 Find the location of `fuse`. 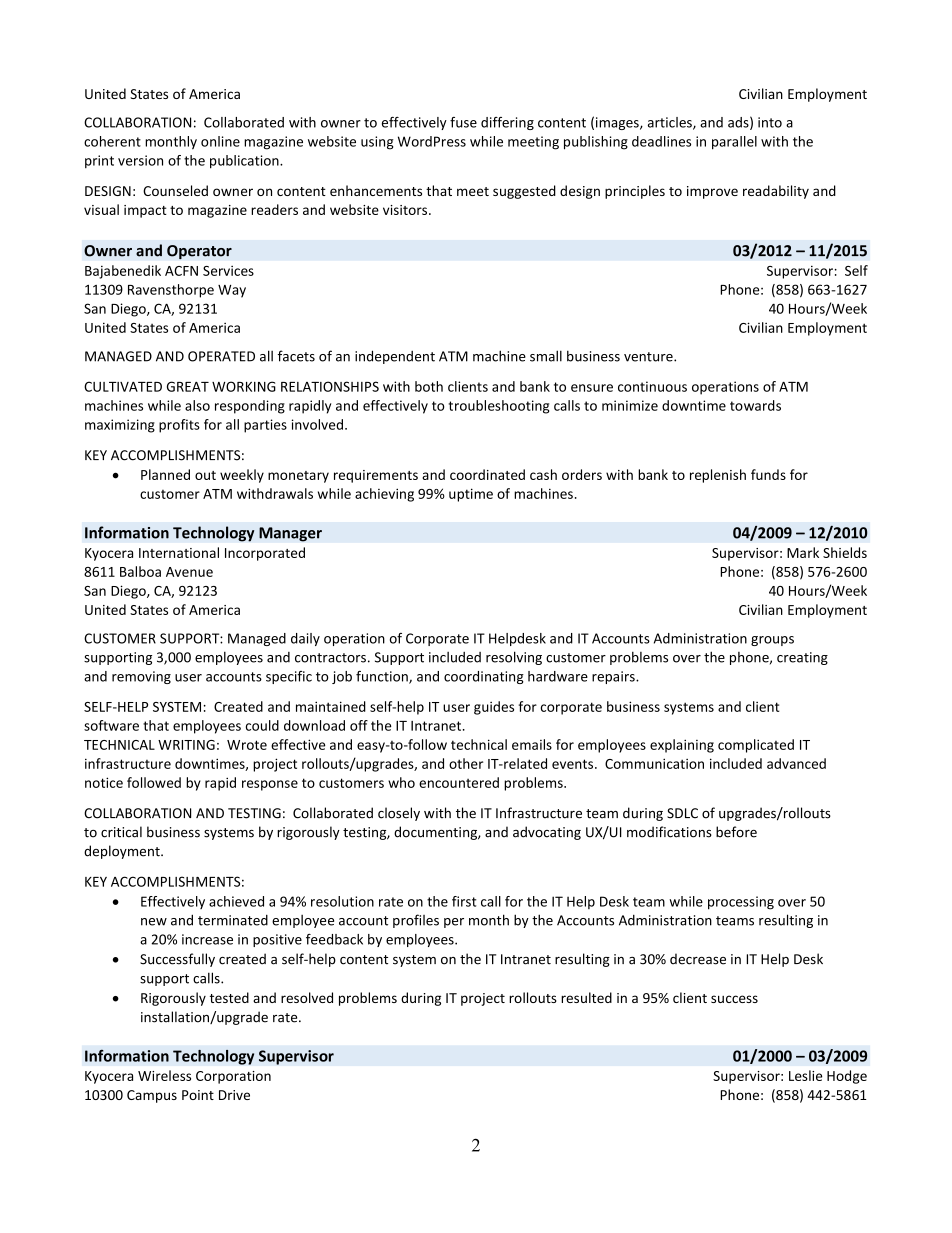

fuse is located at coordinates (463, 122).
